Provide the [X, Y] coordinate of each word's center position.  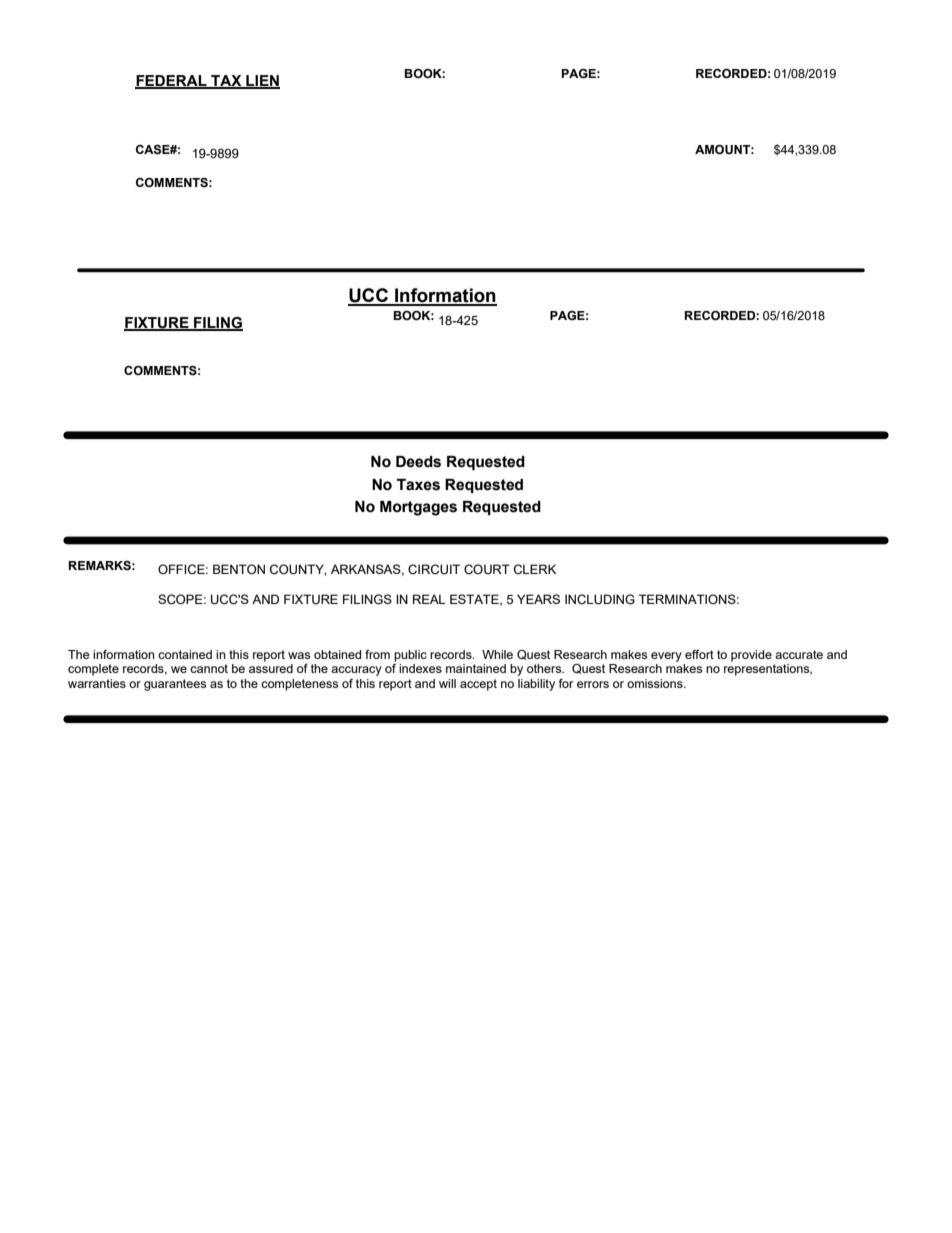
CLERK [535, 569]
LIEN [262, 81]
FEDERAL [172, 81]
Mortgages [418, 508]
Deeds [418, 462]
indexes [420, 668]
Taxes [418, 485]
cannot [209, 668]
